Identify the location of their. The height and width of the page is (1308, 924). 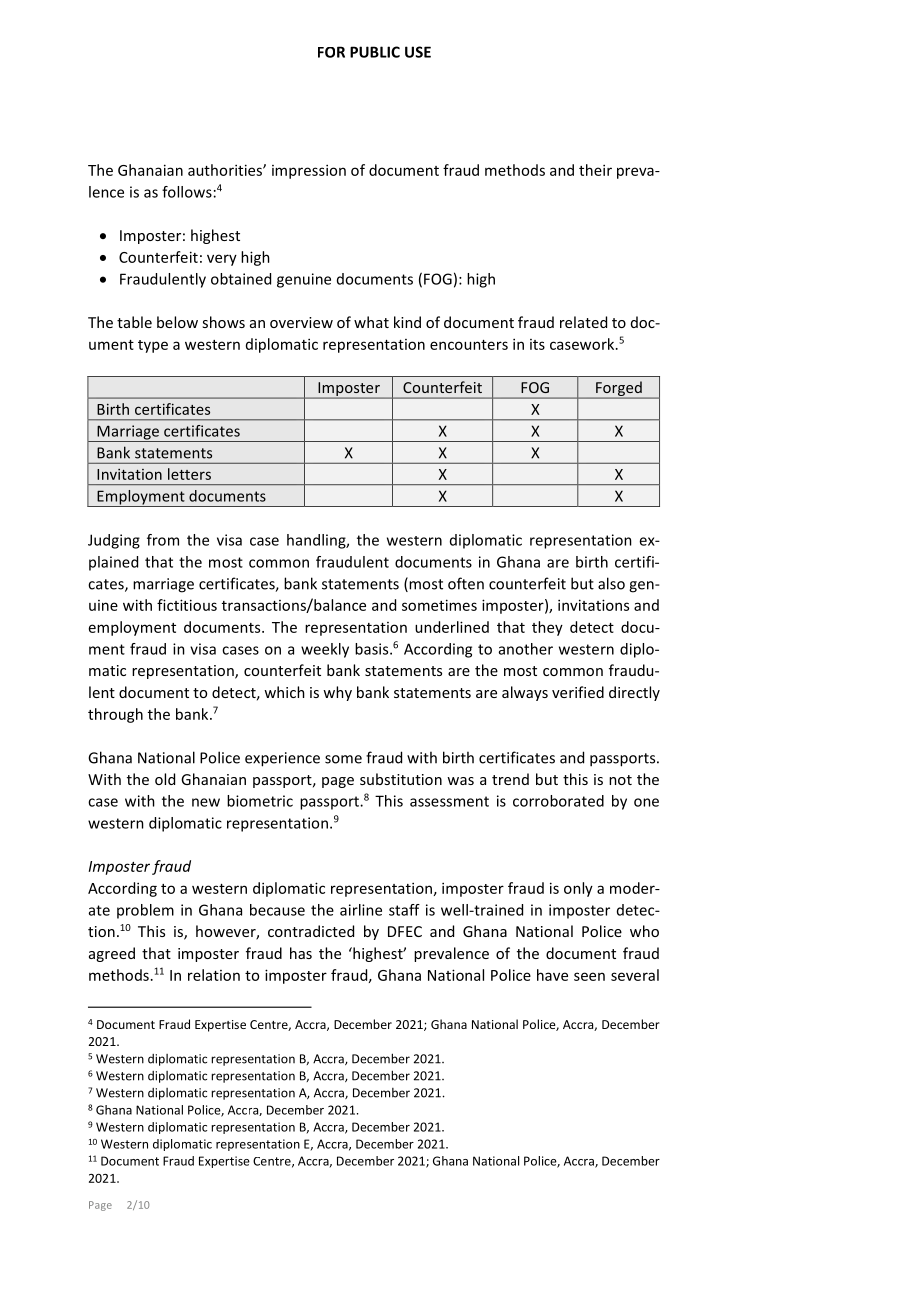
(595, 170).
